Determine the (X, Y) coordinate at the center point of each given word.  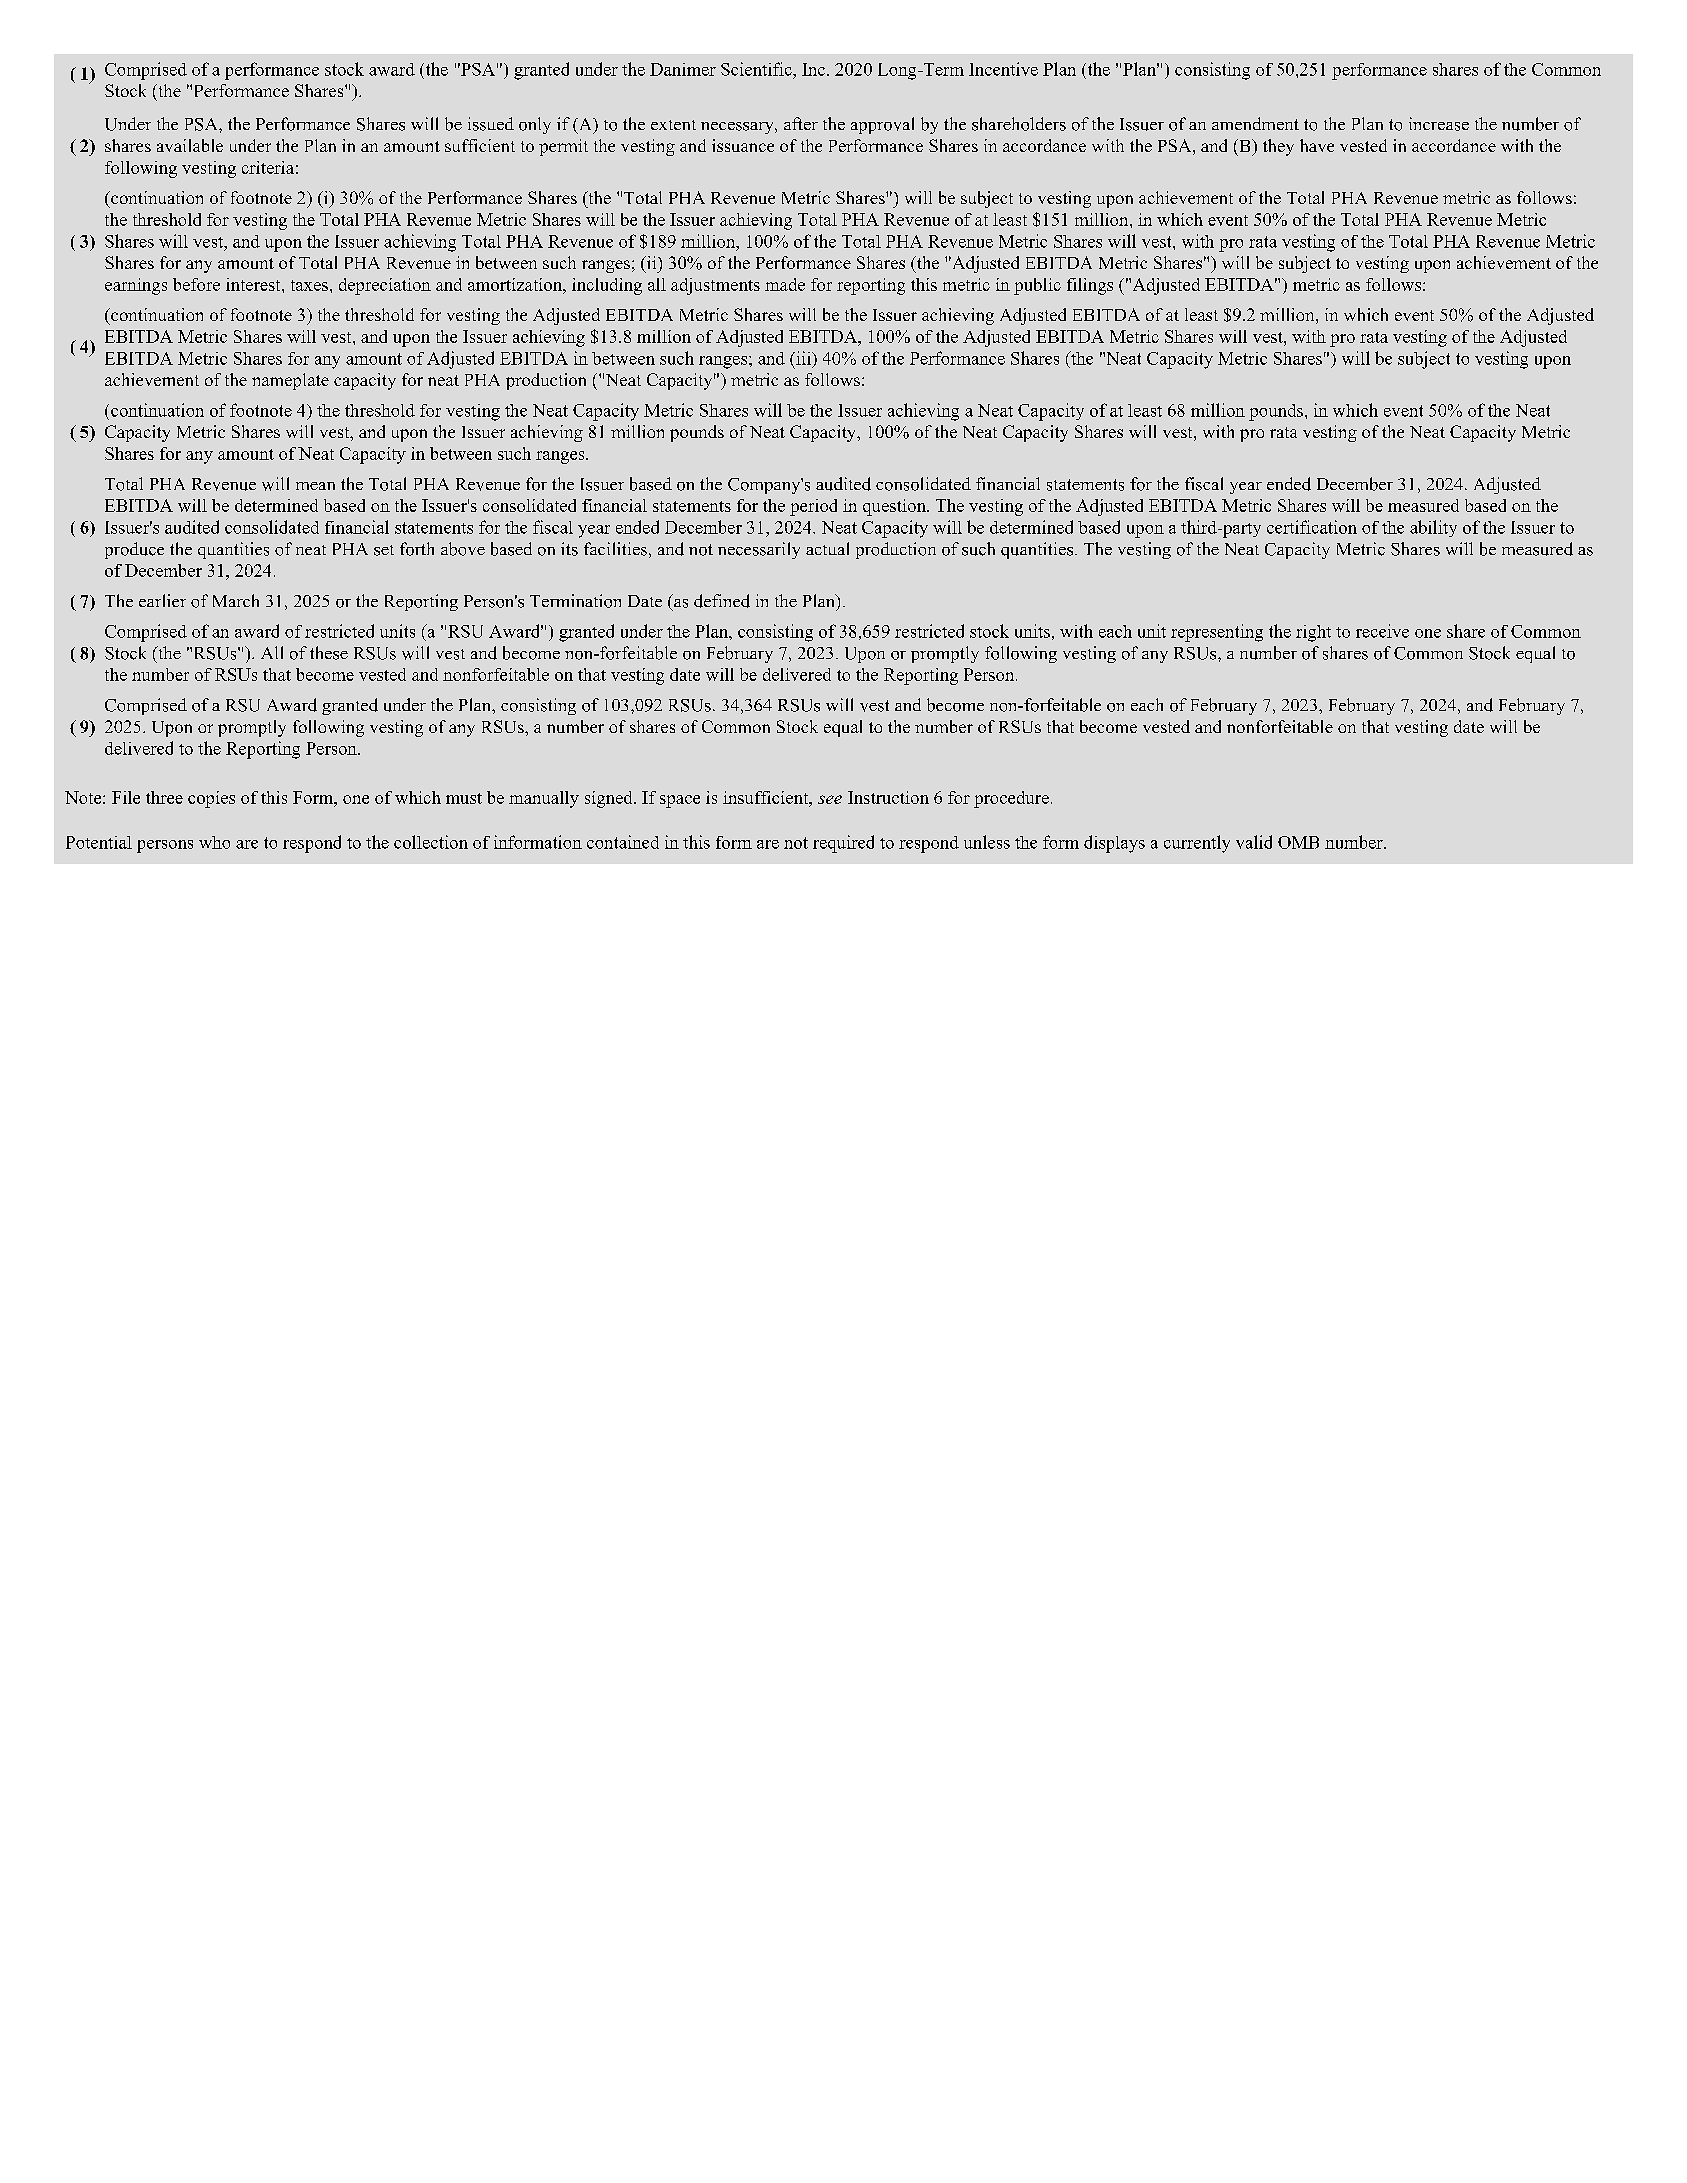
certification (1312, 527)
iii (803, 358)
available (190, 145)
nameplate (290, 381)
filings (1090, 286)
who (214, 842)
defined (722, 601)
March (236, 600)
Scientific (757, 69)
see (830, 799)
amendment (1255, 123)
